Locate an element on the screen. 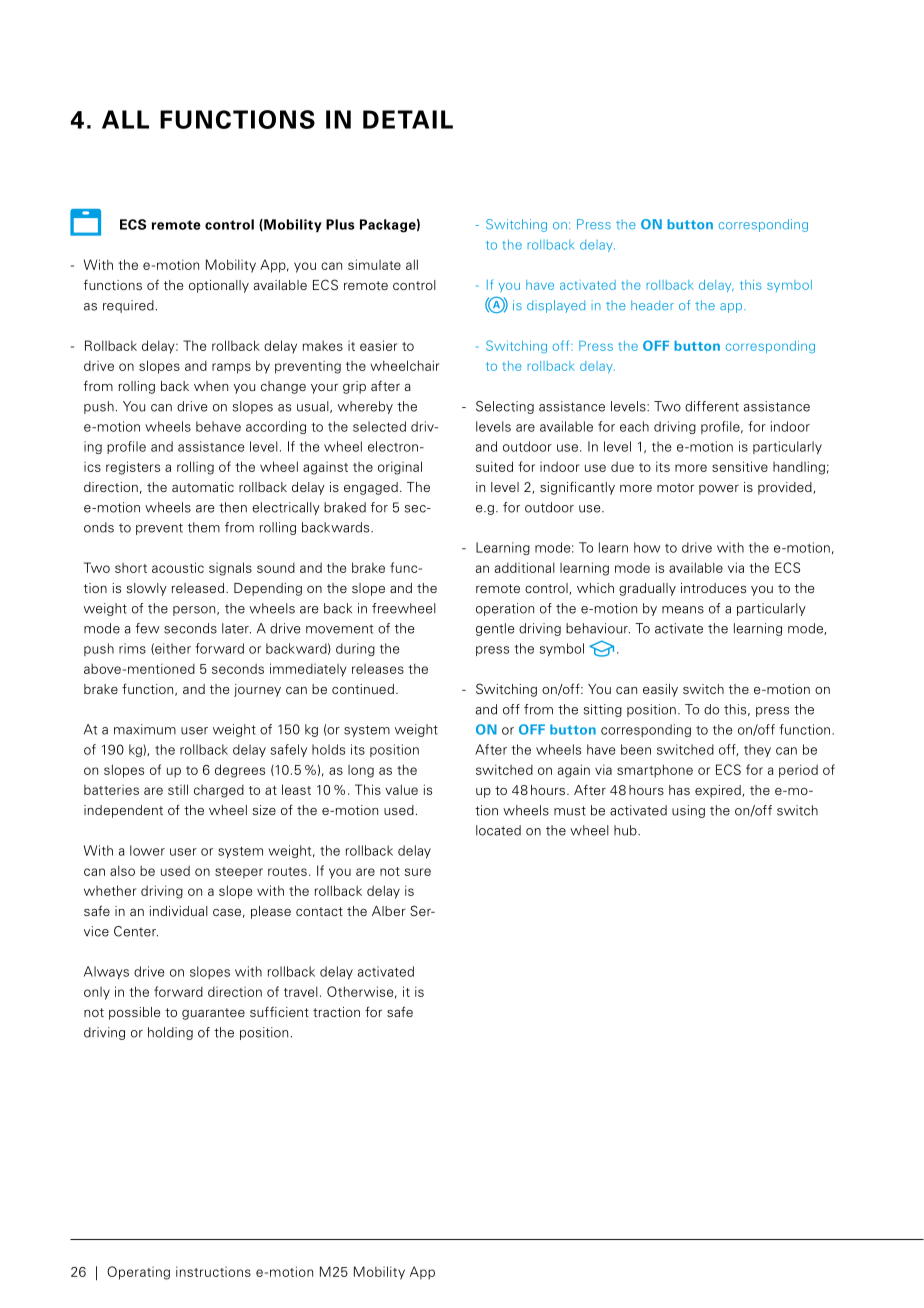 Image resolution: width=924 pixels, height=1308 pixels. DETAIL is located at coordinates (408, 119).
